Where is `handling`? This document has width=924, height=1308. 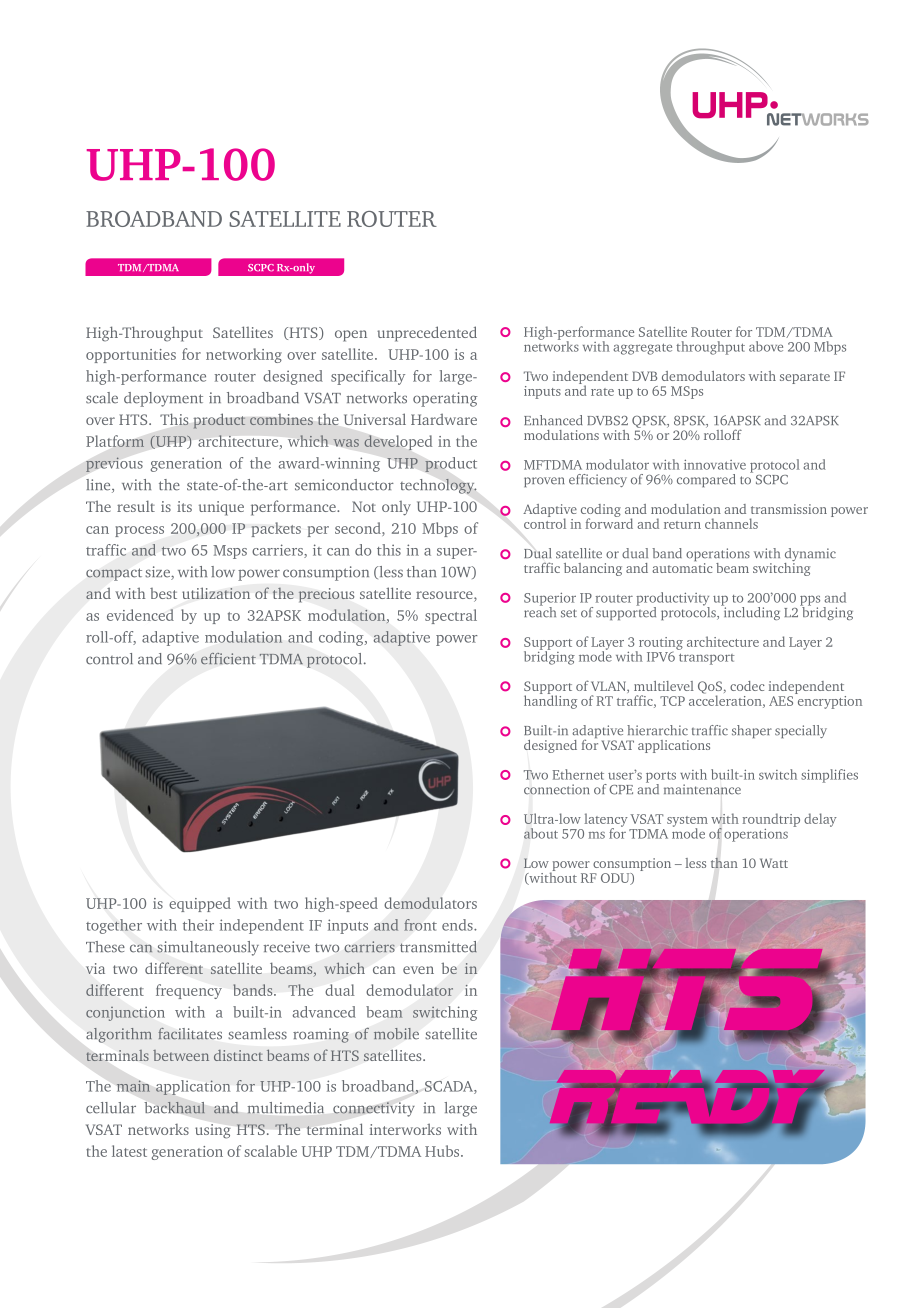 handling is located at coordinates (550, 701).
